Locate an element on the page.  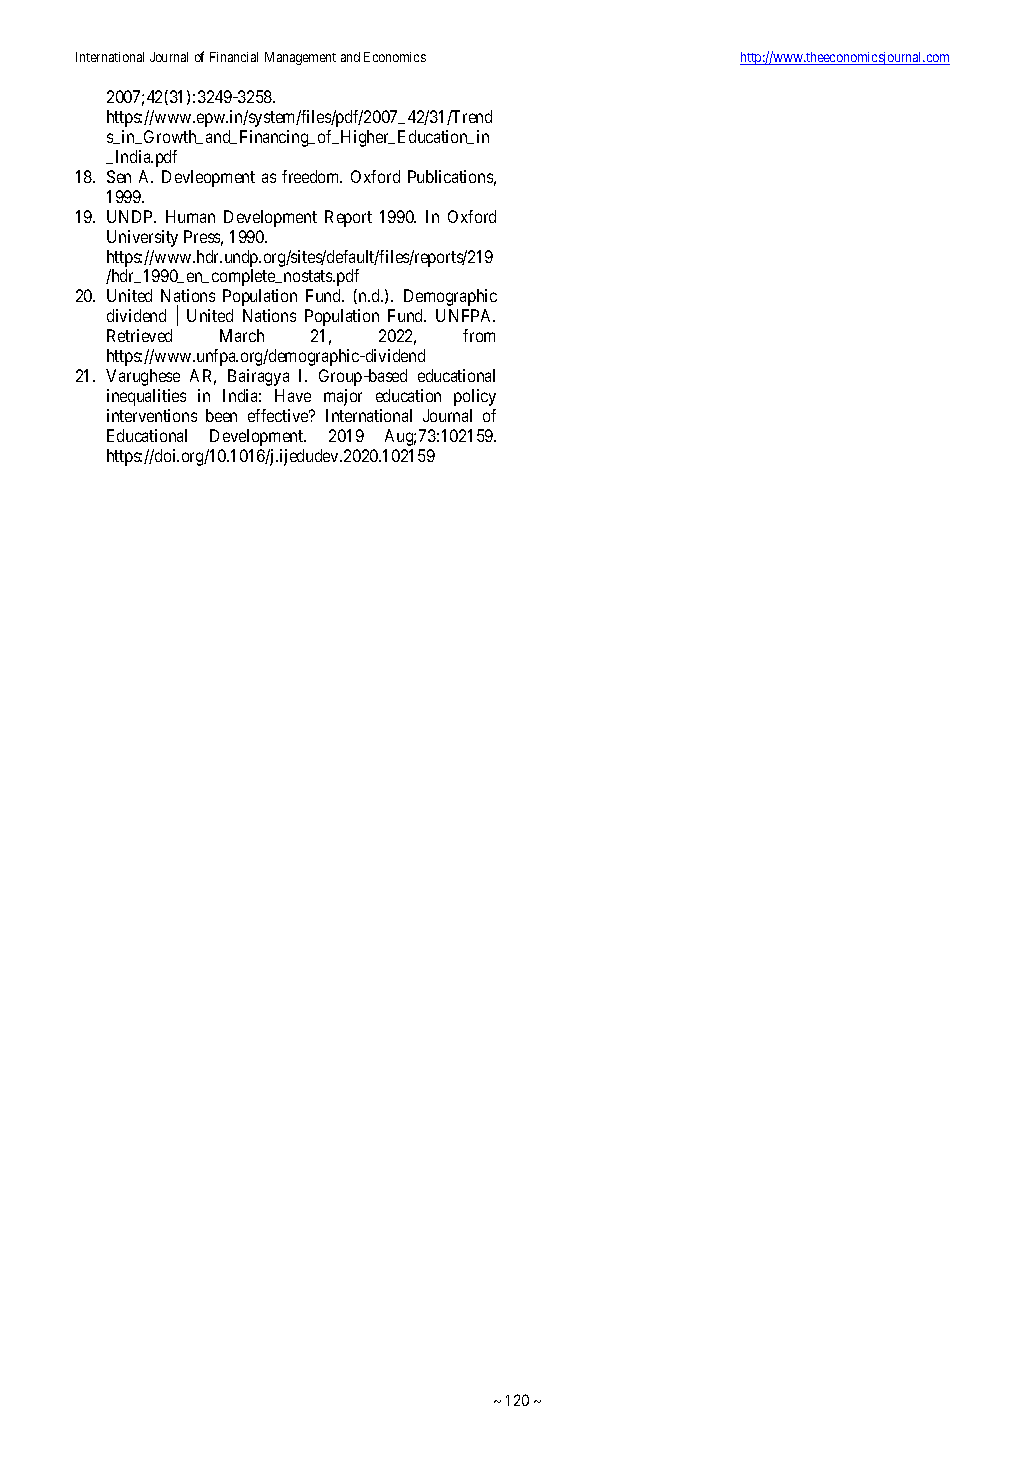
Sen is located at coordinates (119, 176).
